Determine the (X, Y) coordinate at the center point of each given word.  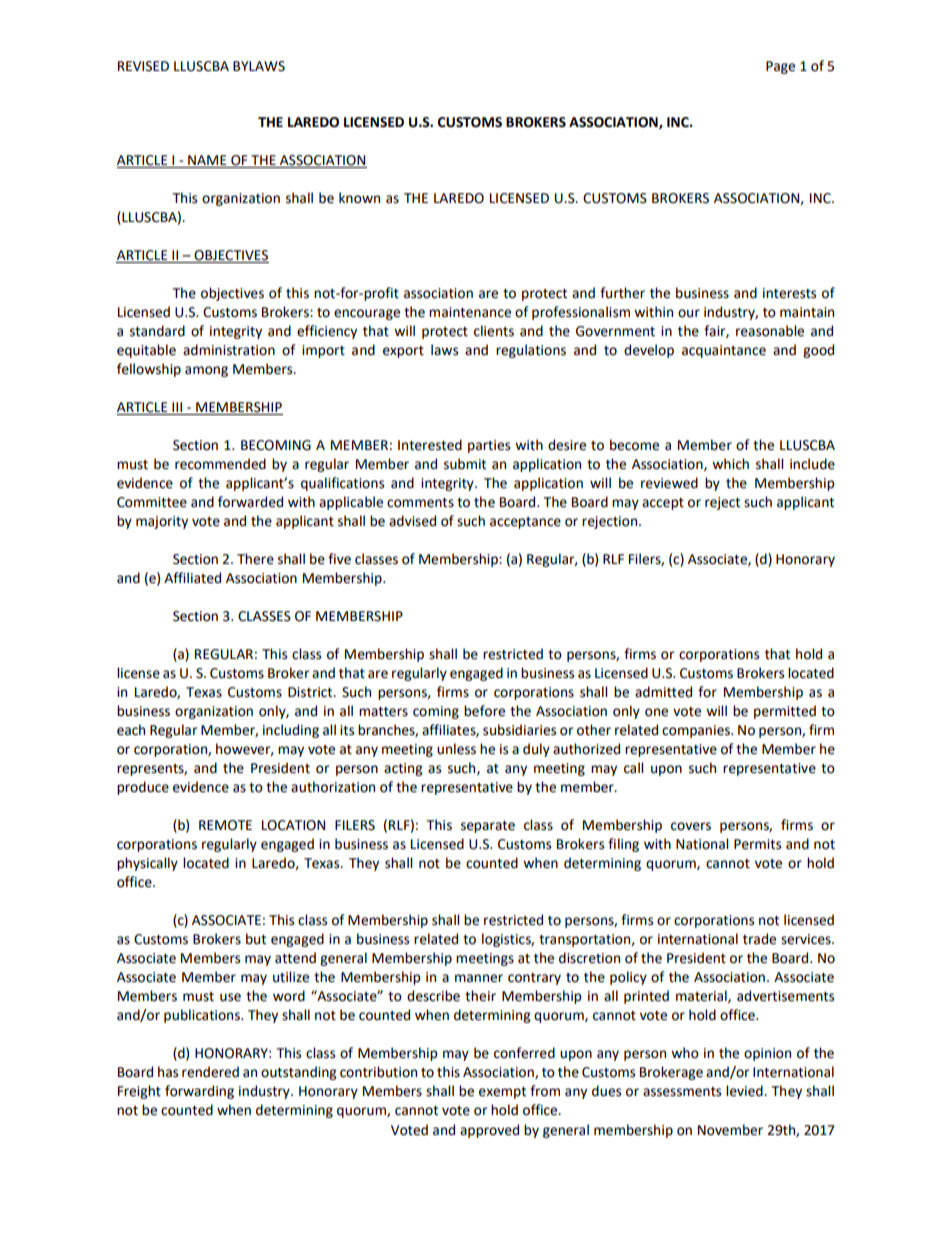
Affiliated (192, 578)
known (359, 198)
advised (412, 521)
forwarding (199, 1092)
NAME (207, 160)
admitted (663, 692)
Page (780, 67)
